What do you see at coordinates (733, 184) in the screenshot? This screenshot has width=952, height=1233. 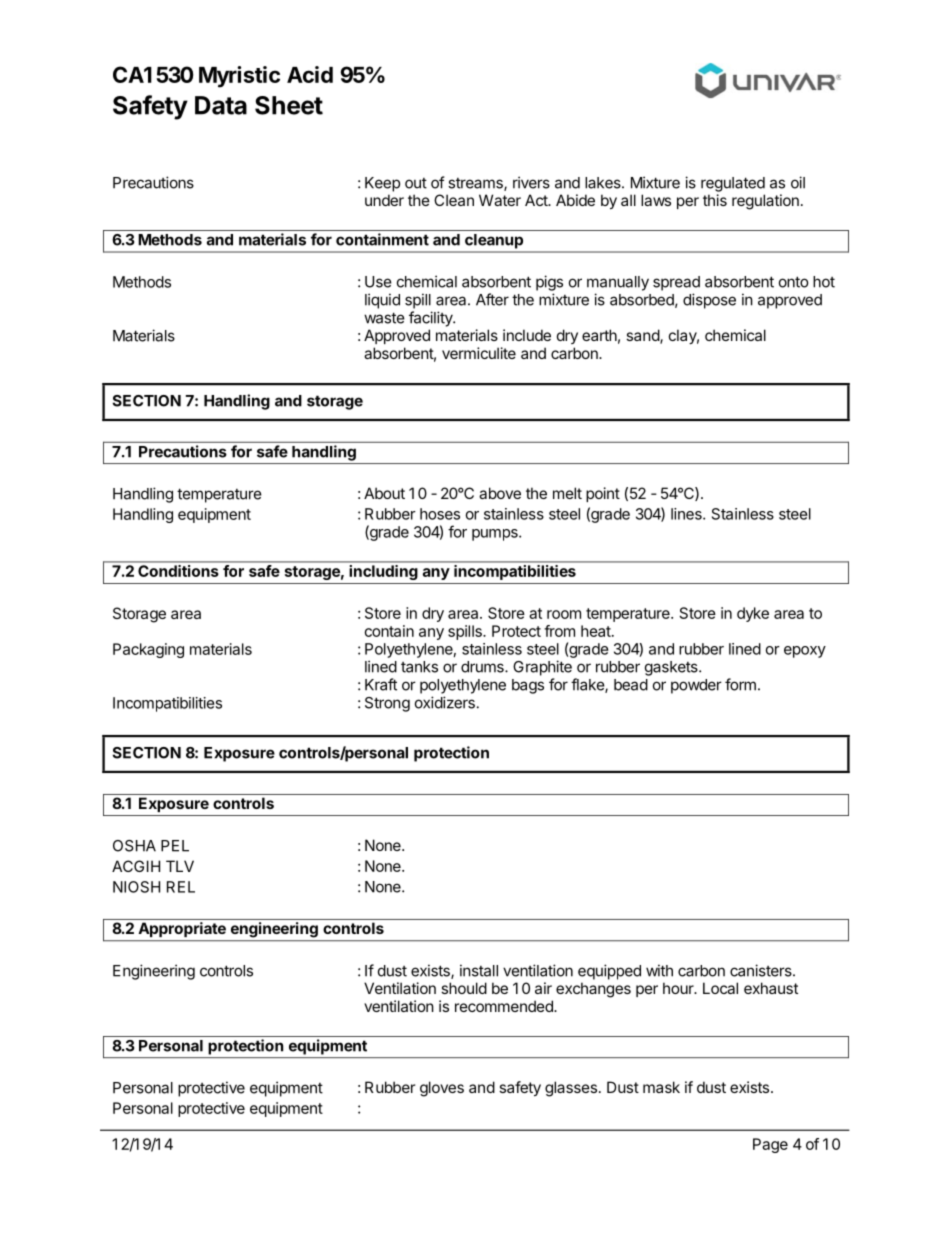 I see `regulated` at bounding box center [733, 184].
